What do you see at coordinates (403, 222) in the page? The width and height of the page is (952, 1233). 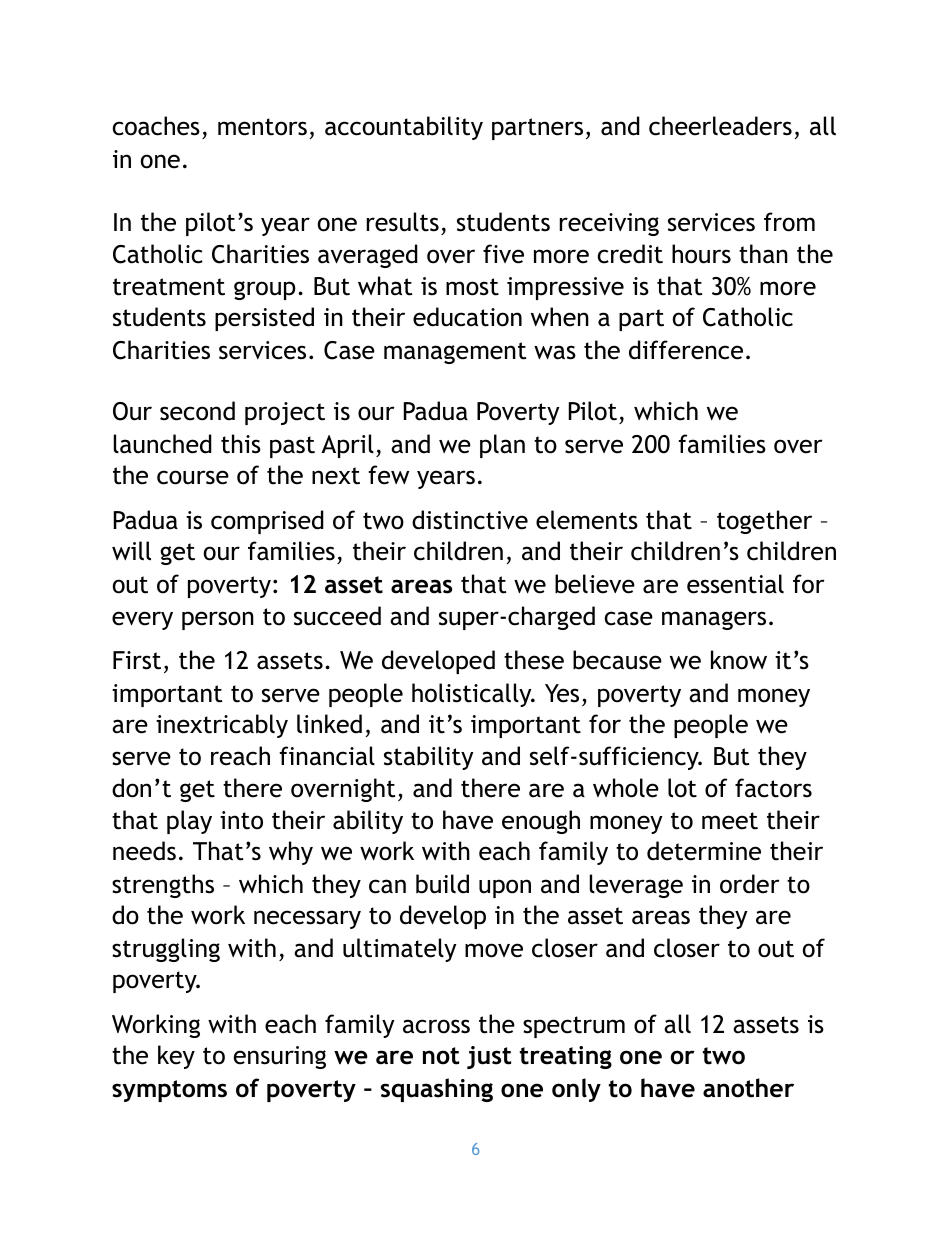 I see `results` at bounding box center [403, 222].
